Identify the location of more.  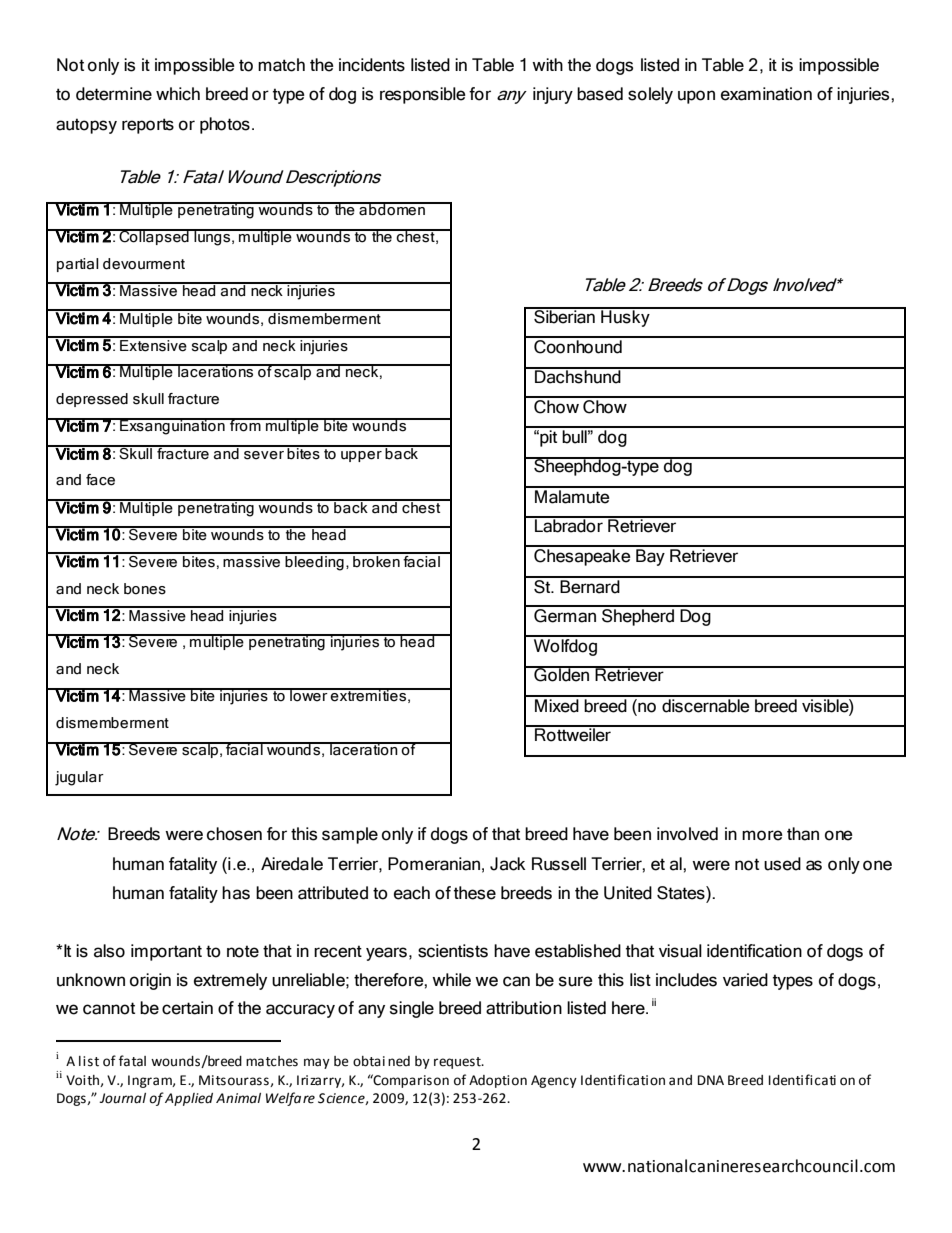
(762, 835).
